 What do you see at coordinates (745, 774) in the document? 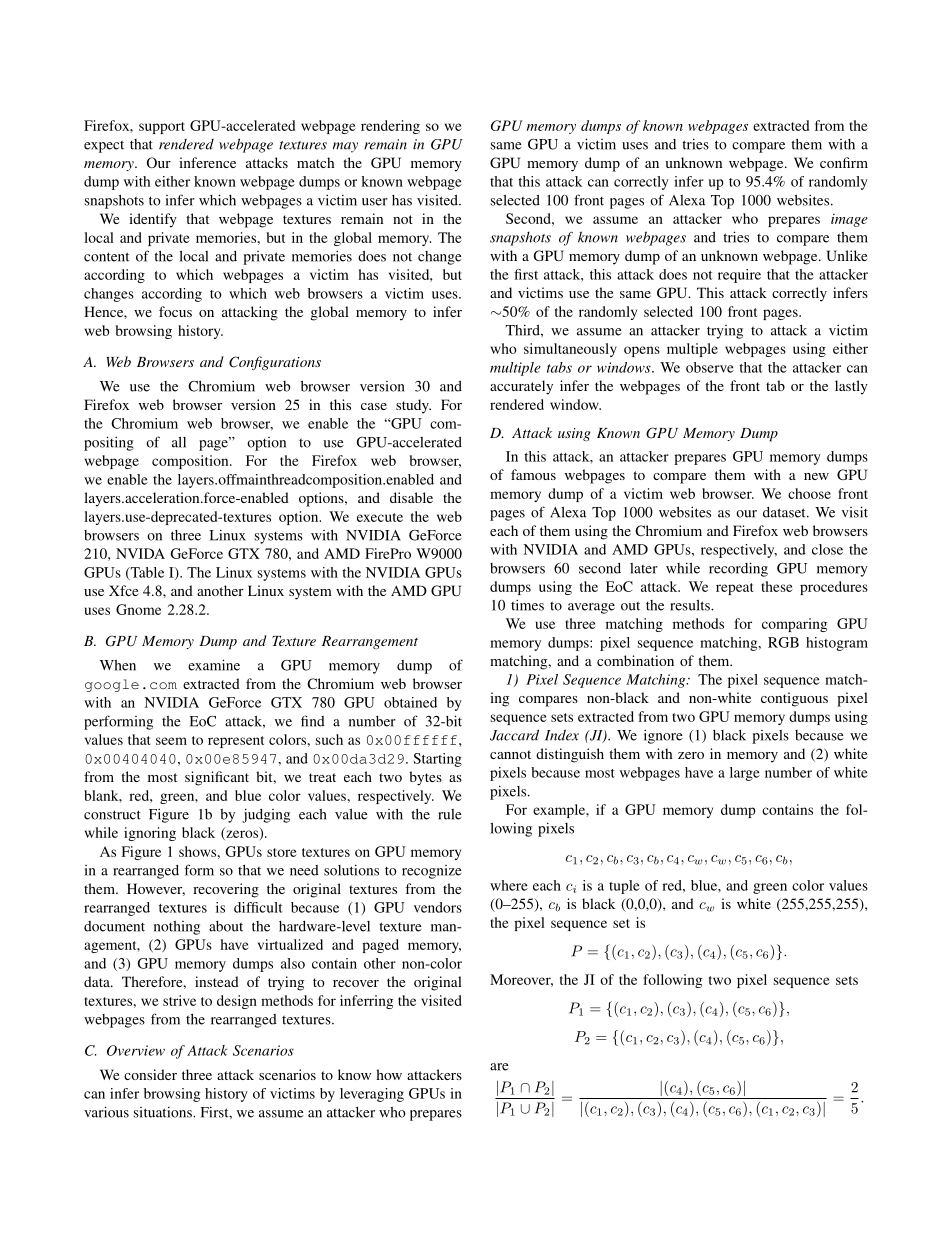
I see `large` at bounding box center [745, 774].
